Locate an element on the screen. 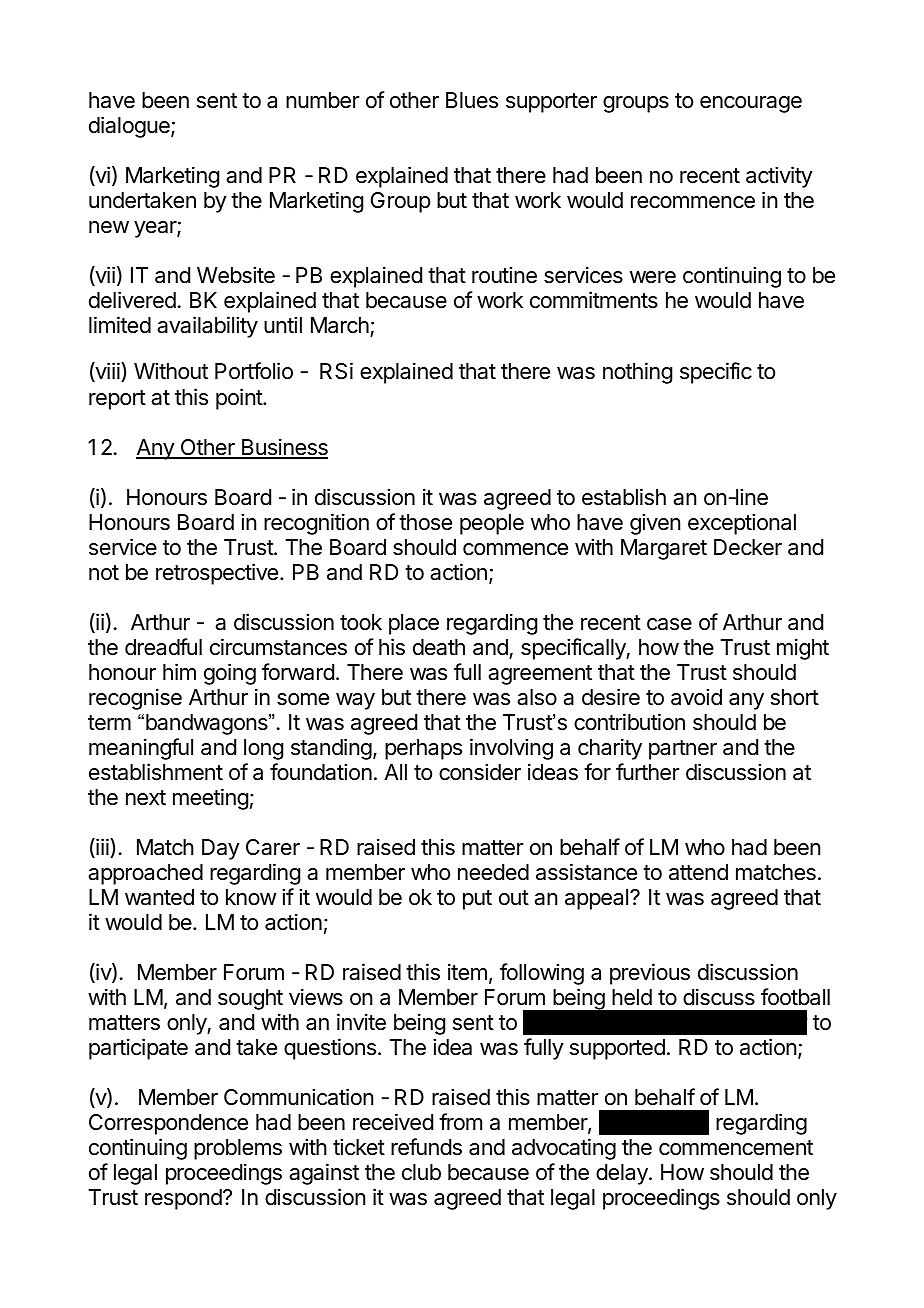 The height and width of the screenshot is (1308, 924). problems is located at coordinates (238, 1149).
